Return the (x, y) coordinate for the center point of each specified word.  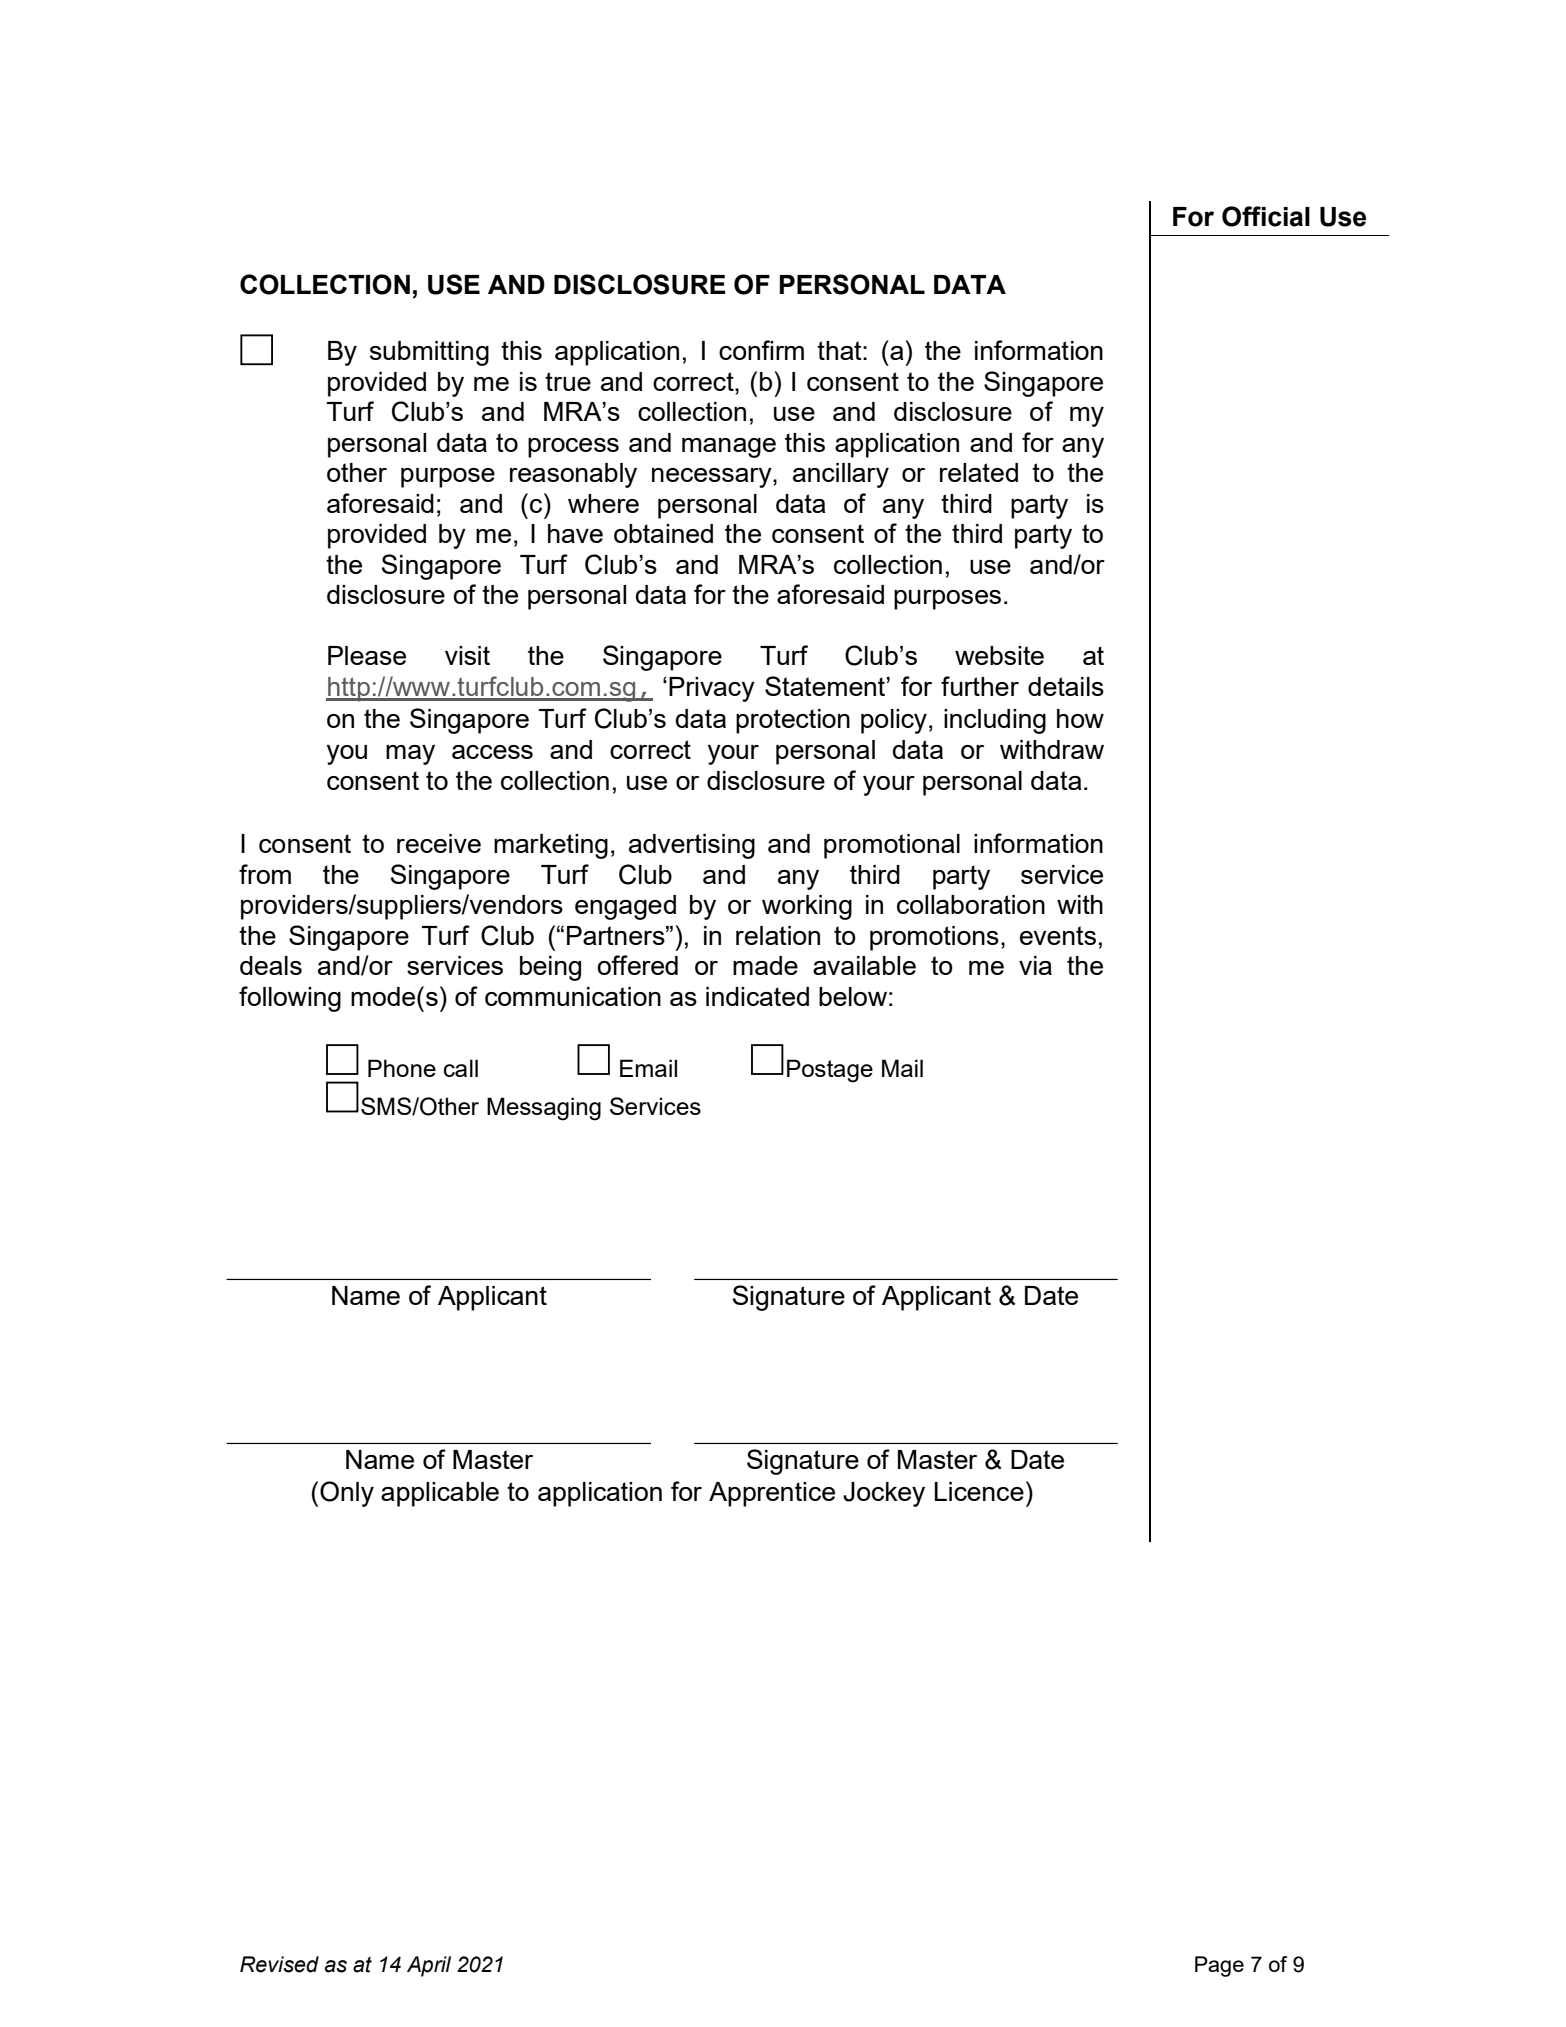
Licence (979, 1491)
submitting (429, 353)
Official (1266, 216)
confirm (761, 350)
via (1035, 965)
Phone (402, 1068)
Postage (830, 1071)
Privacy (712, 689)
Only (347, 1494)
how (1080, 718)
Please (367, 655)
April (429, 1966)
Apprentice (772, 1494)
